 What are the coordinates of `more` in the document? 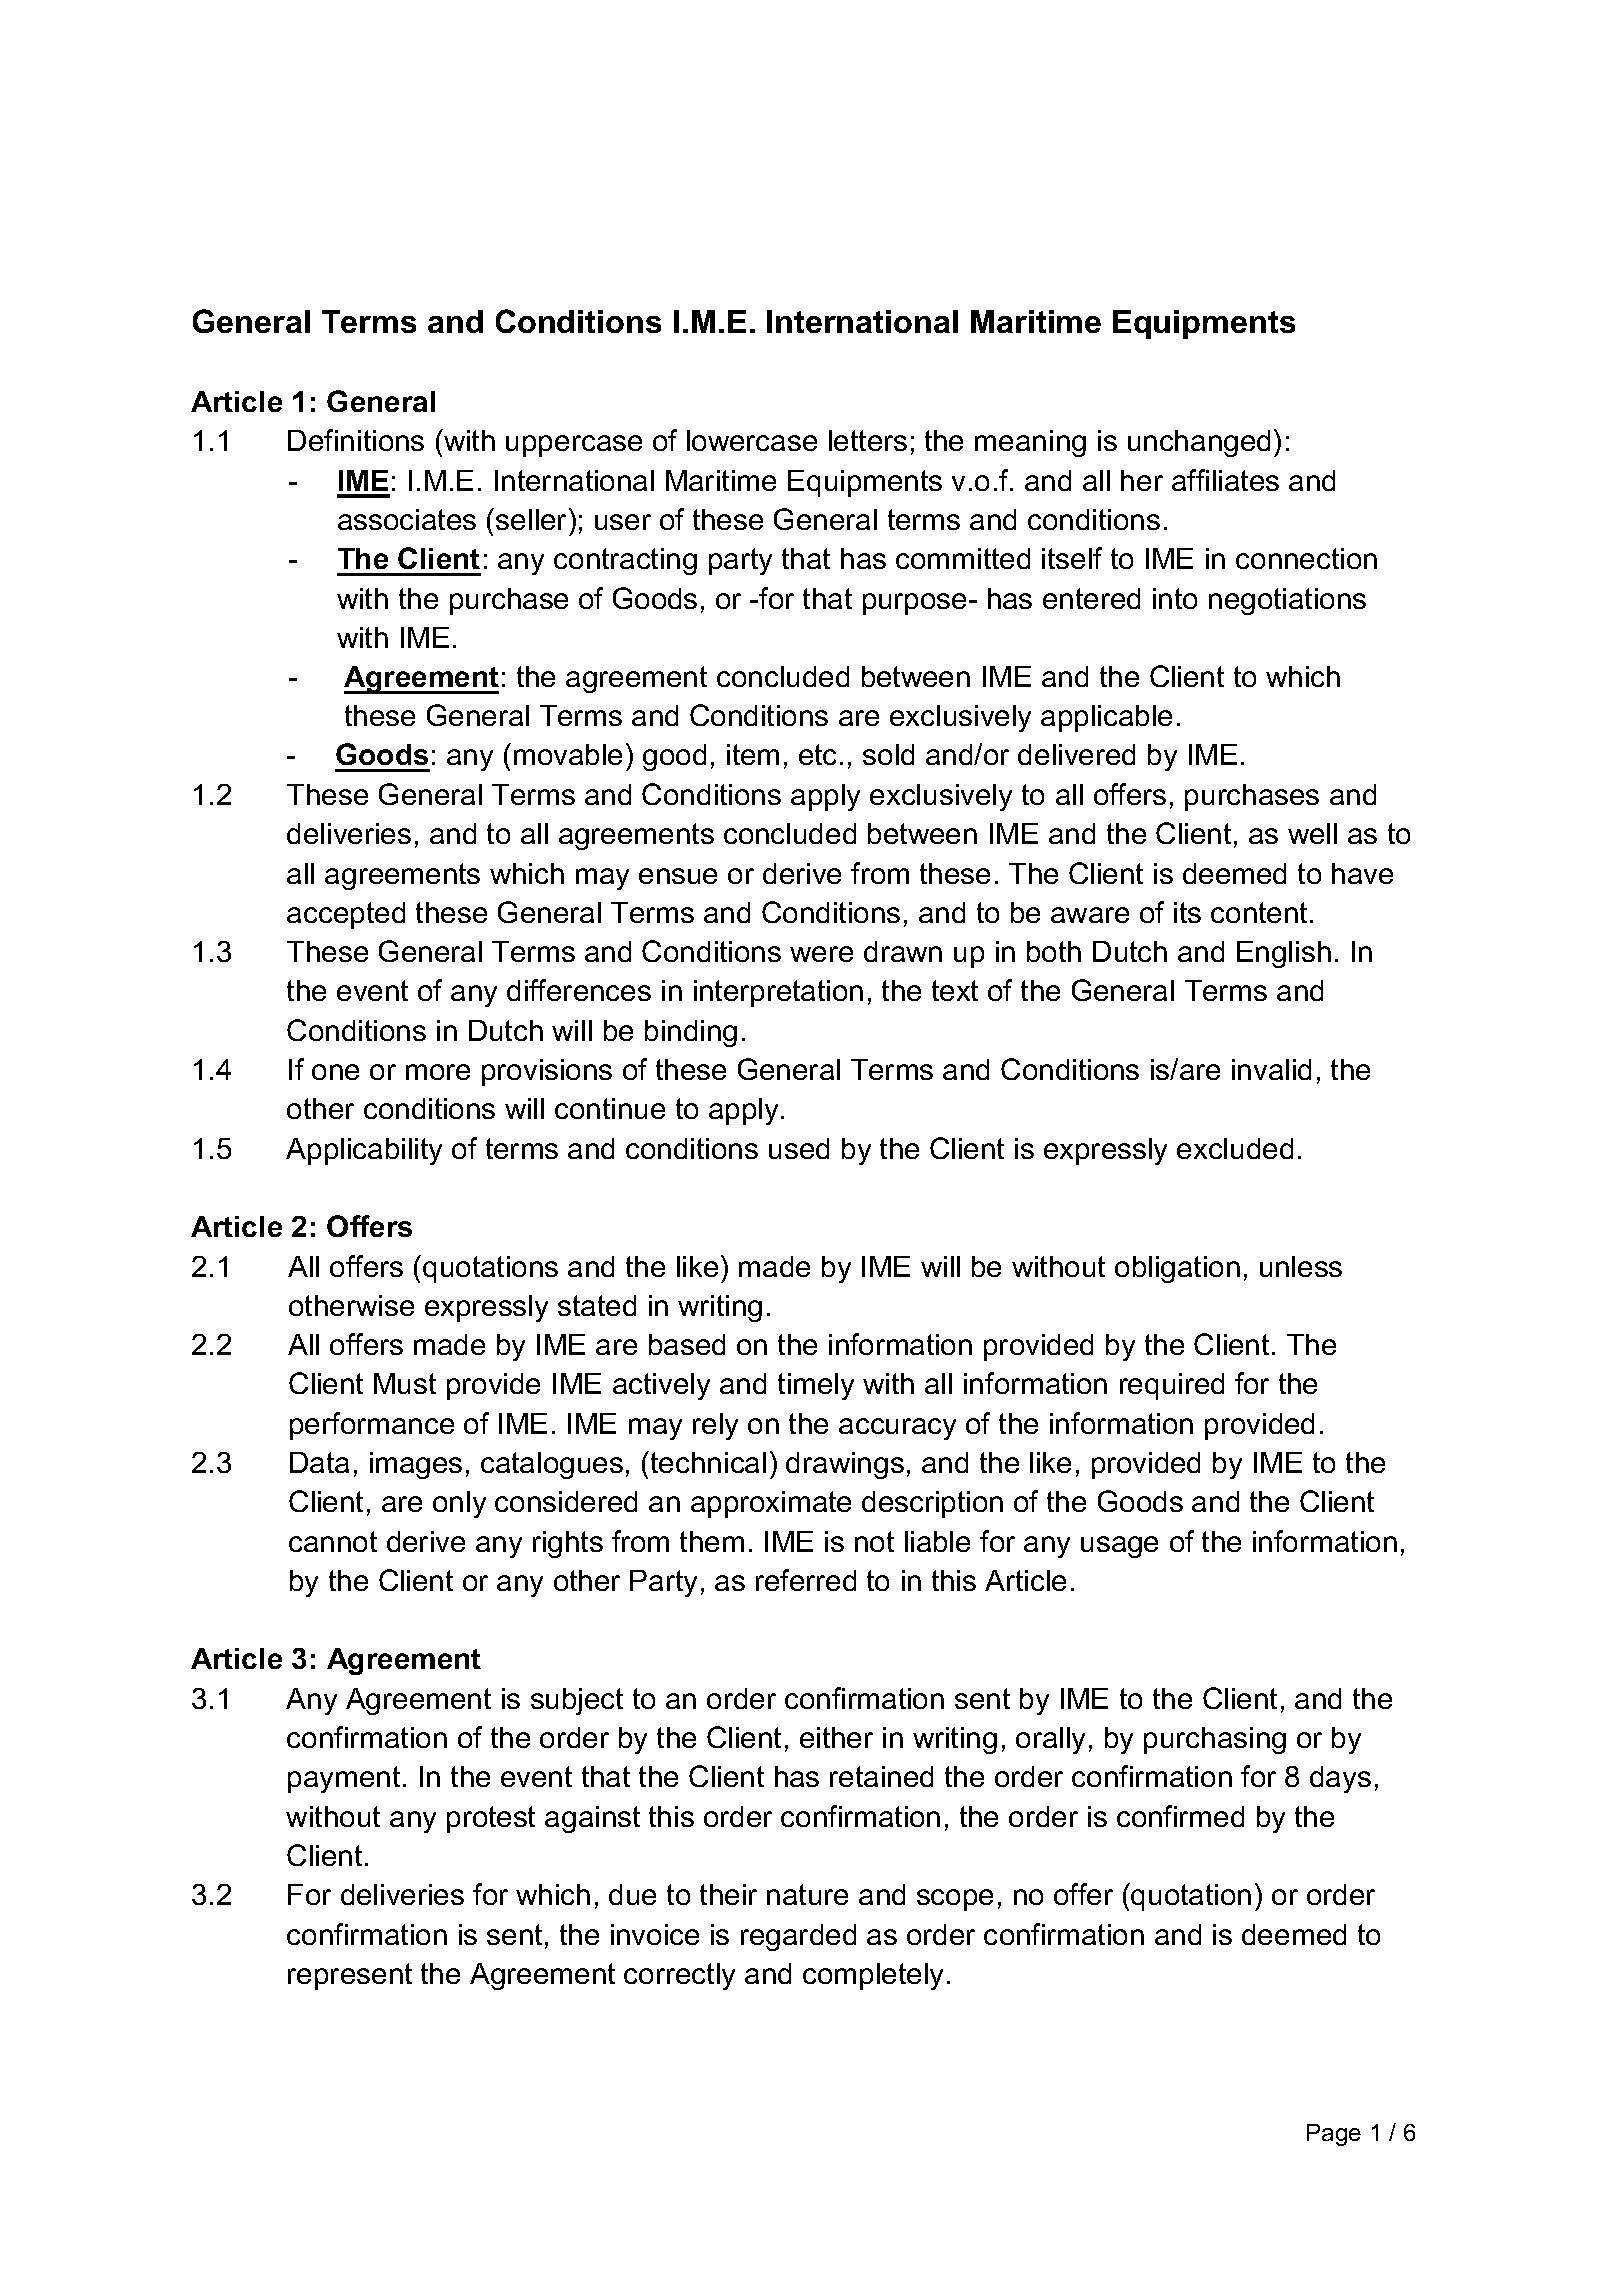 It's located at (438, 1072).
